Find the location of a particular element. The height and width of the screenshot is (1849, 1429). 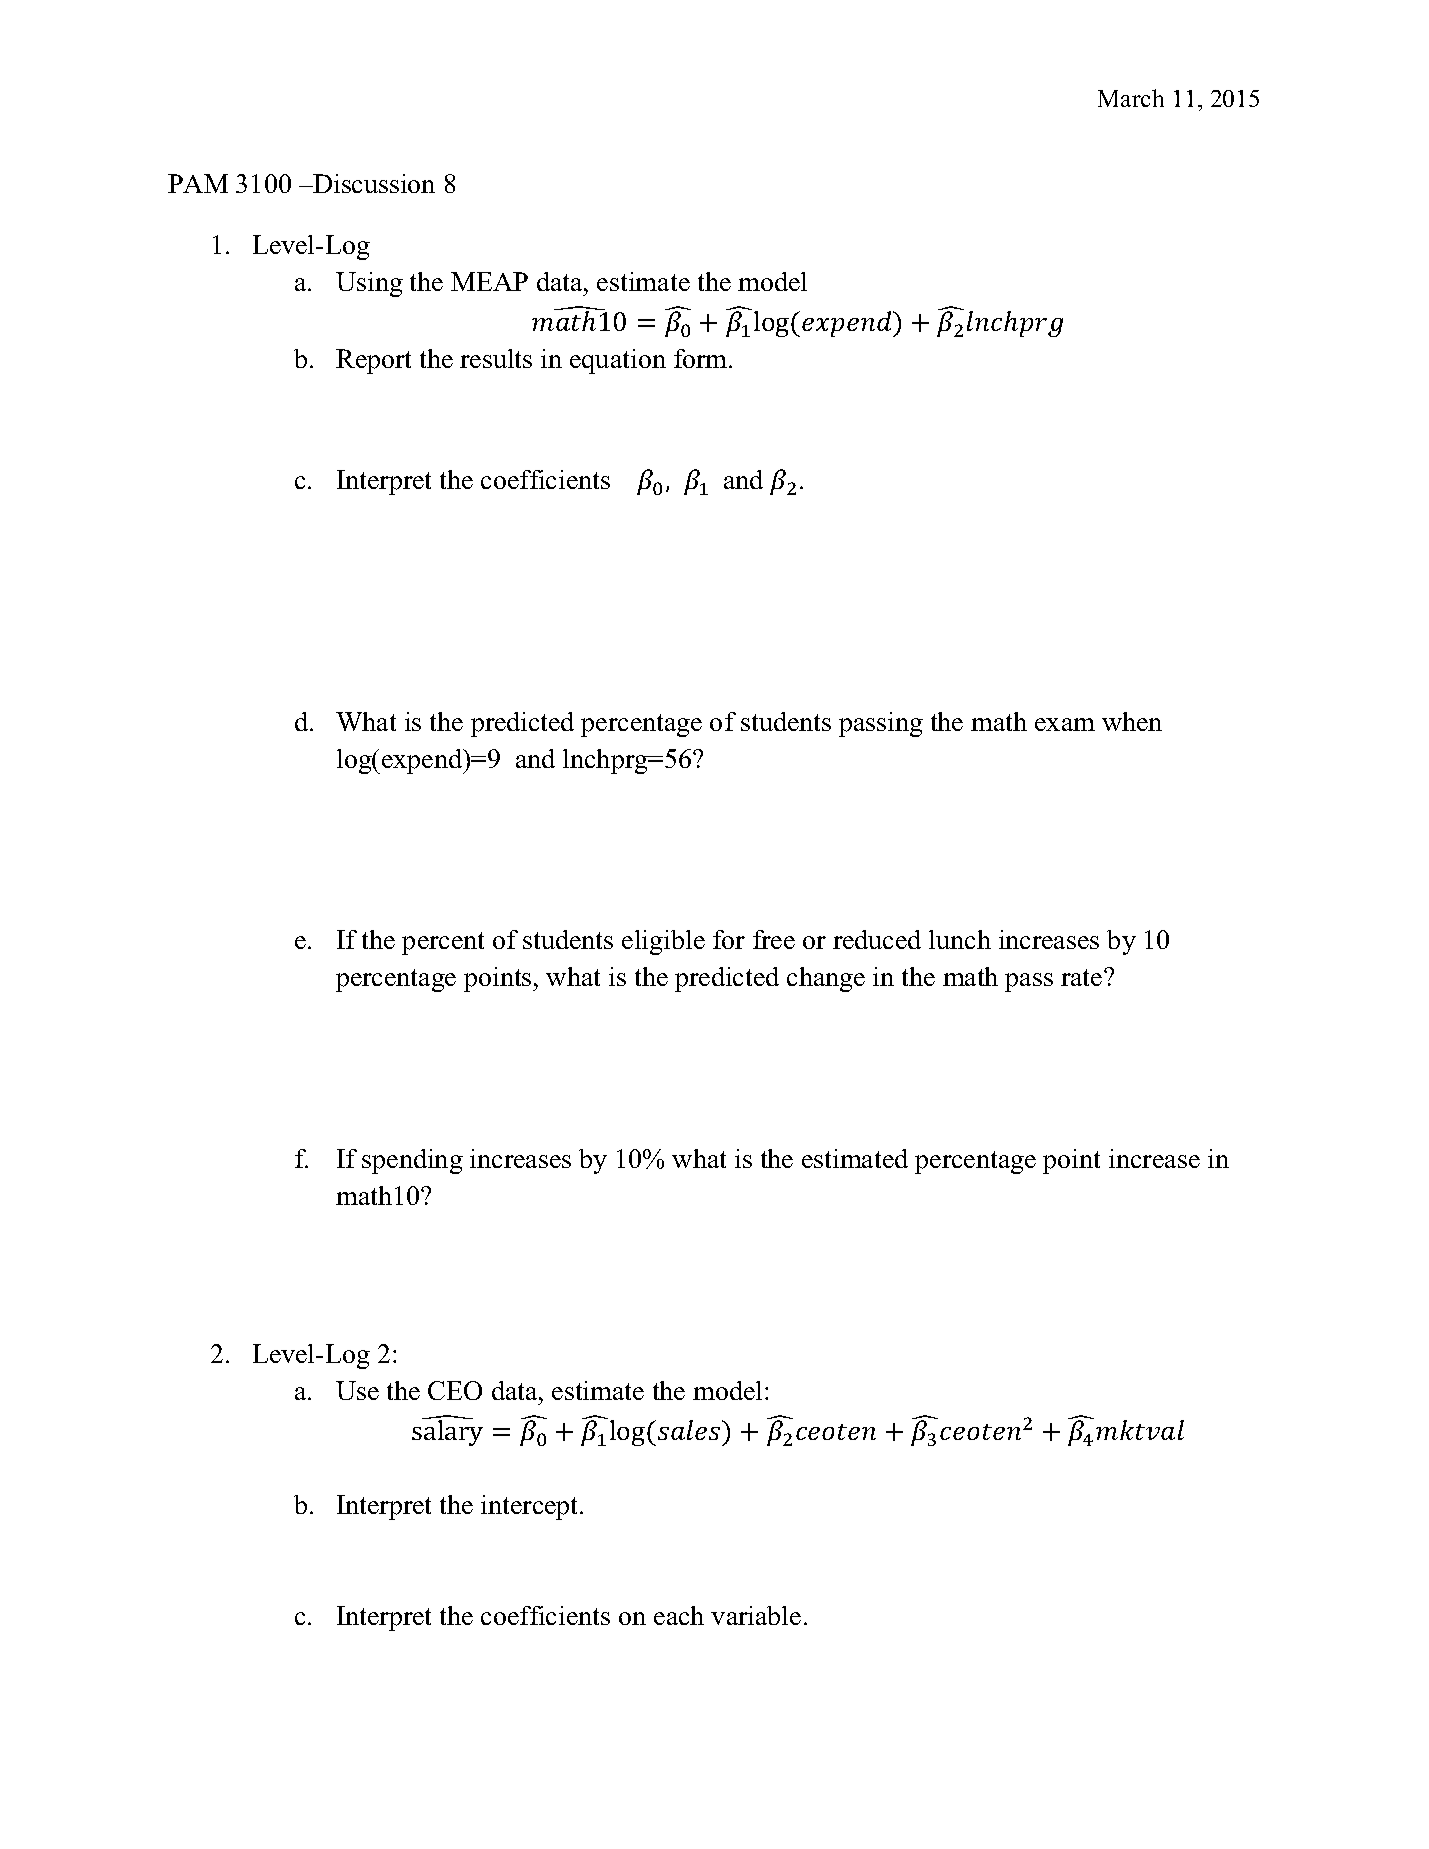

each is located at coordinates (679, 1615).
